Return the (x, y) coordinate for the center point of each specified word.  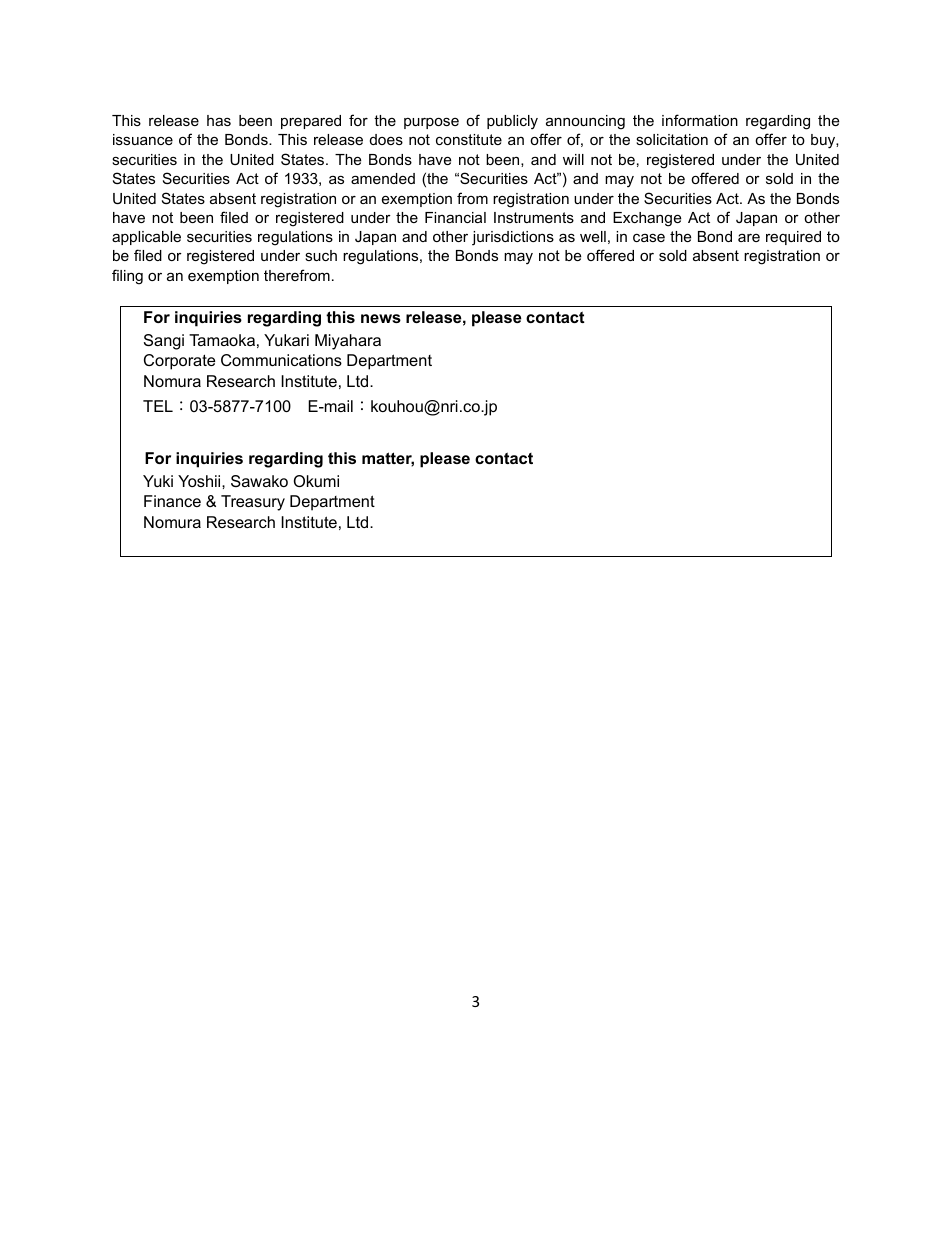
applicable (146, 238)
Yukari (286, 340)
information (700, 120)
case (649, 238)
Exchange (647, 219)
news (381, 318)
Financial (455, 217)
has (219, 120)
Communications (281, 360)
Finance (172, 501)
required (793, 238)
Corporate (179, 362)
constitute (469, 139)
